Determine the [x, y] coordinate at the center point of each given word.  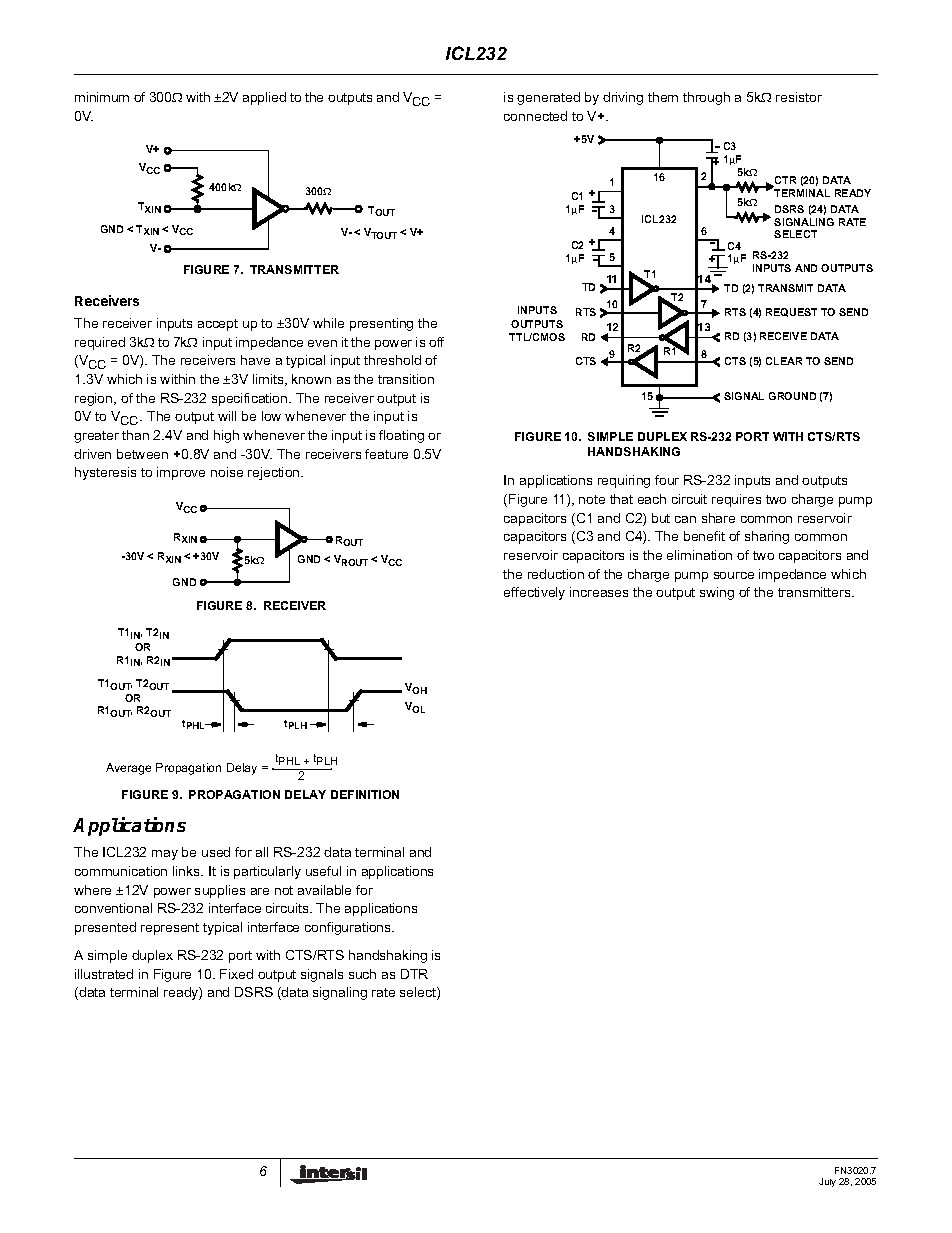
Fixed [236, 974]
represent [170, 929]
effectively [534, 593]
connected [535, 116]
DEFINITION [365, 794]
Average [128, 769]
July [827, 1182]
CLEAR [784, 361]
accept [218, 325]
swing [717, 593]
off [436, 342]
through [706, 98]
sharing [767, 537]
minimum [102, 97]
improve [181, 473]
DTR [414, 974]
